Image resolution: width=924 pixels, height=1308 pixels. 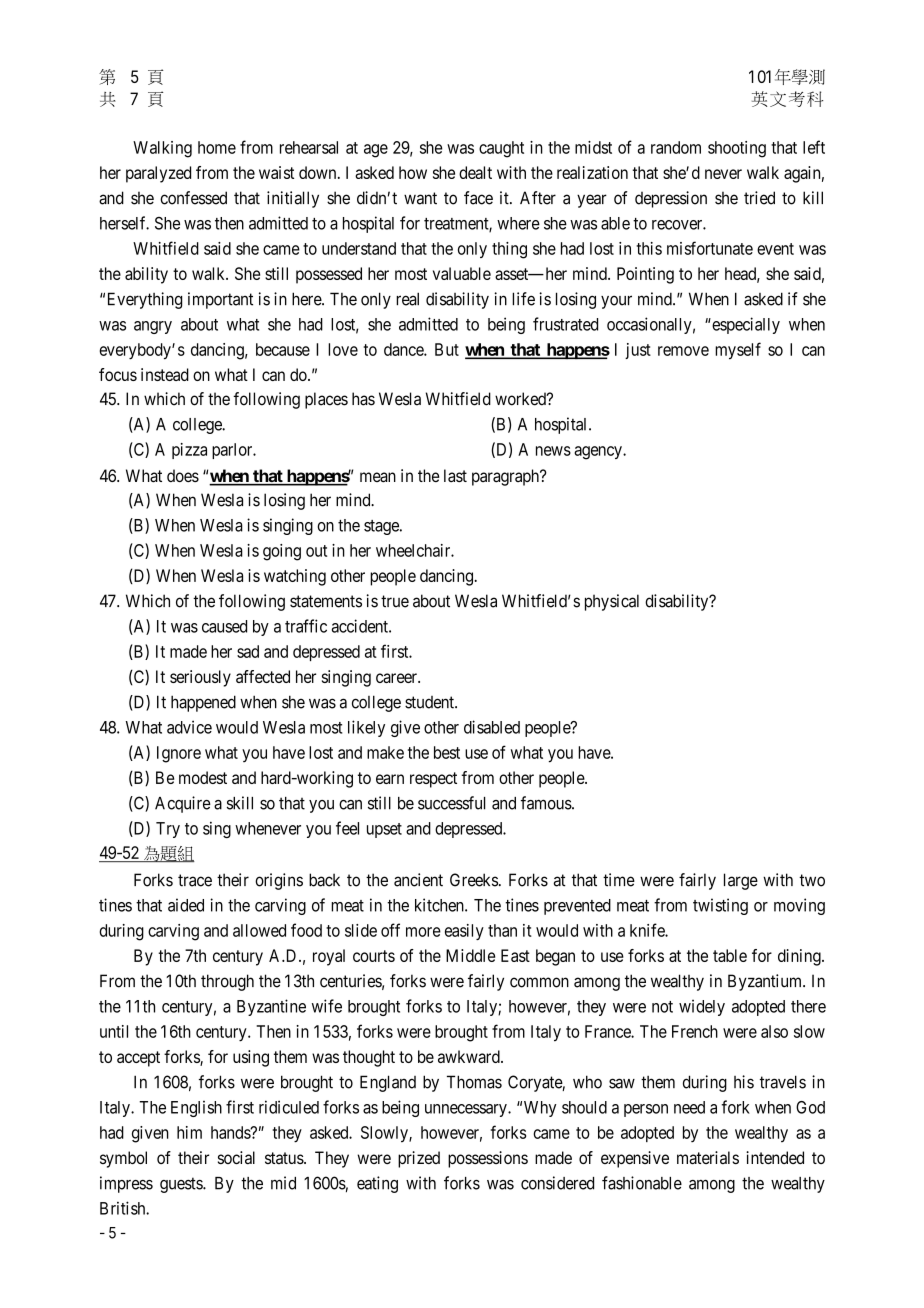 I want to click on Try, so click(x=168, y=830).
